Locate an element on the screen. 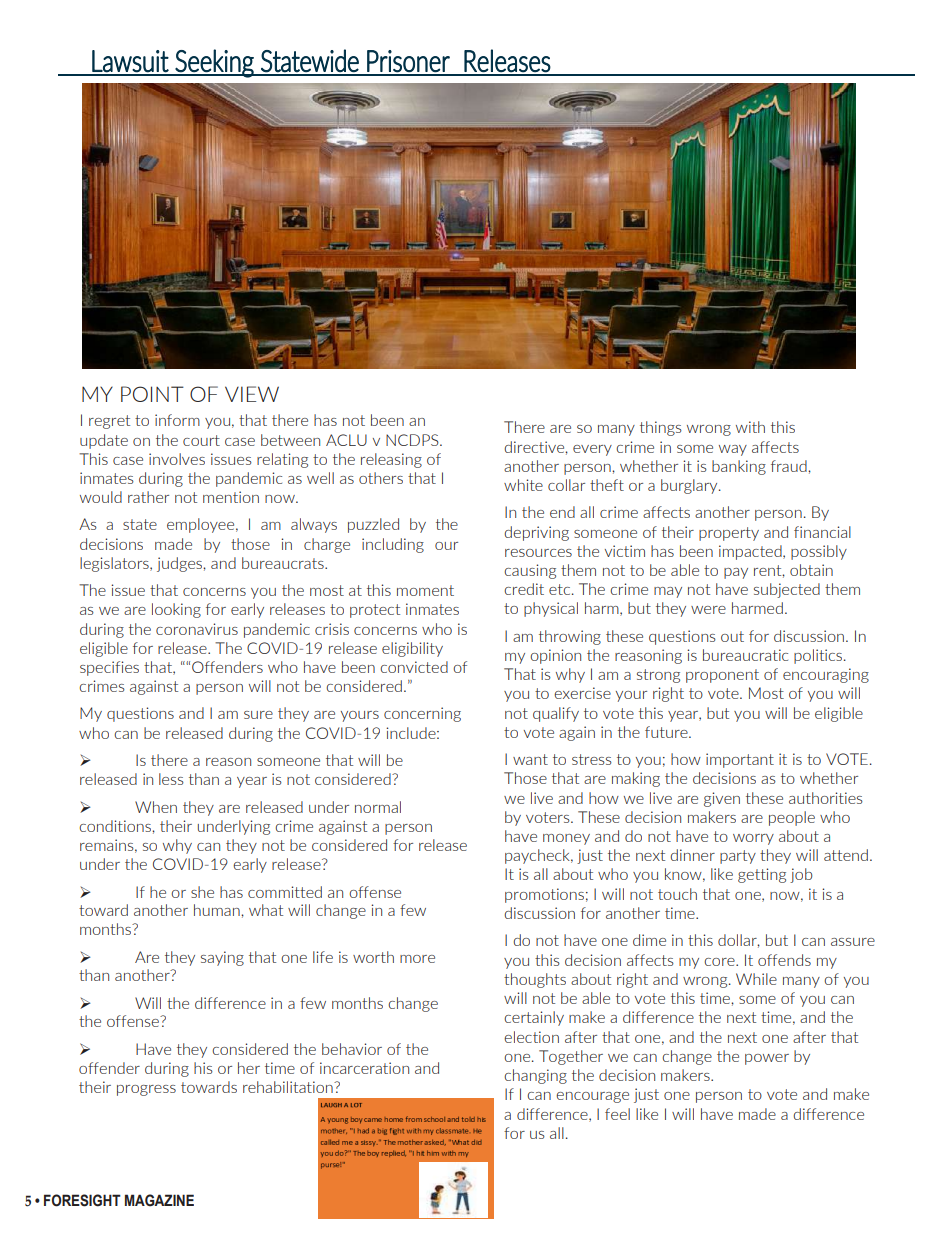 This screenshot has height=1233, width=952. getting is located at coordinates (762, 875).
